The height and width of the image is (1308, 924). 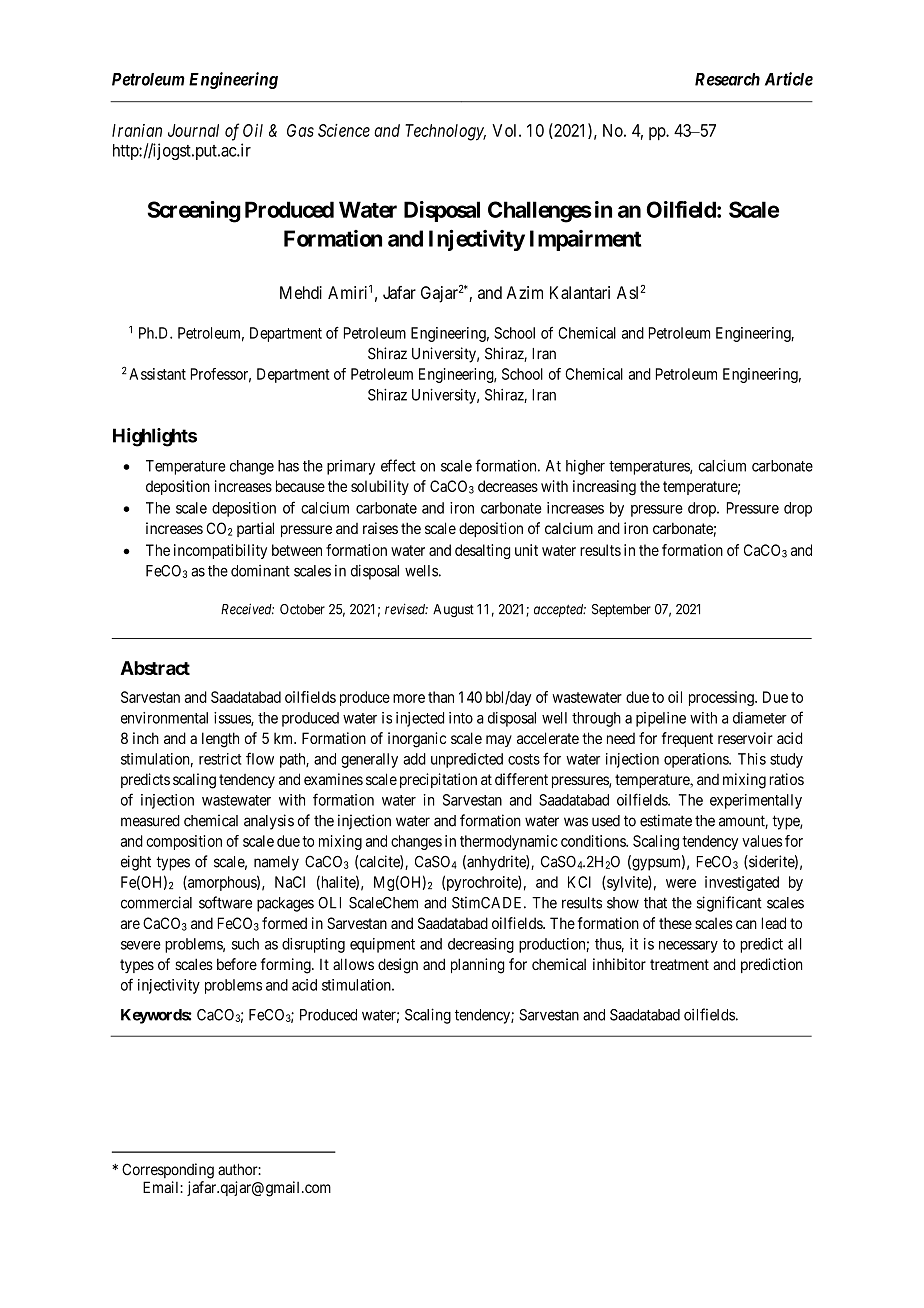 I want to click on desalting, so click(x=482, y=551).
